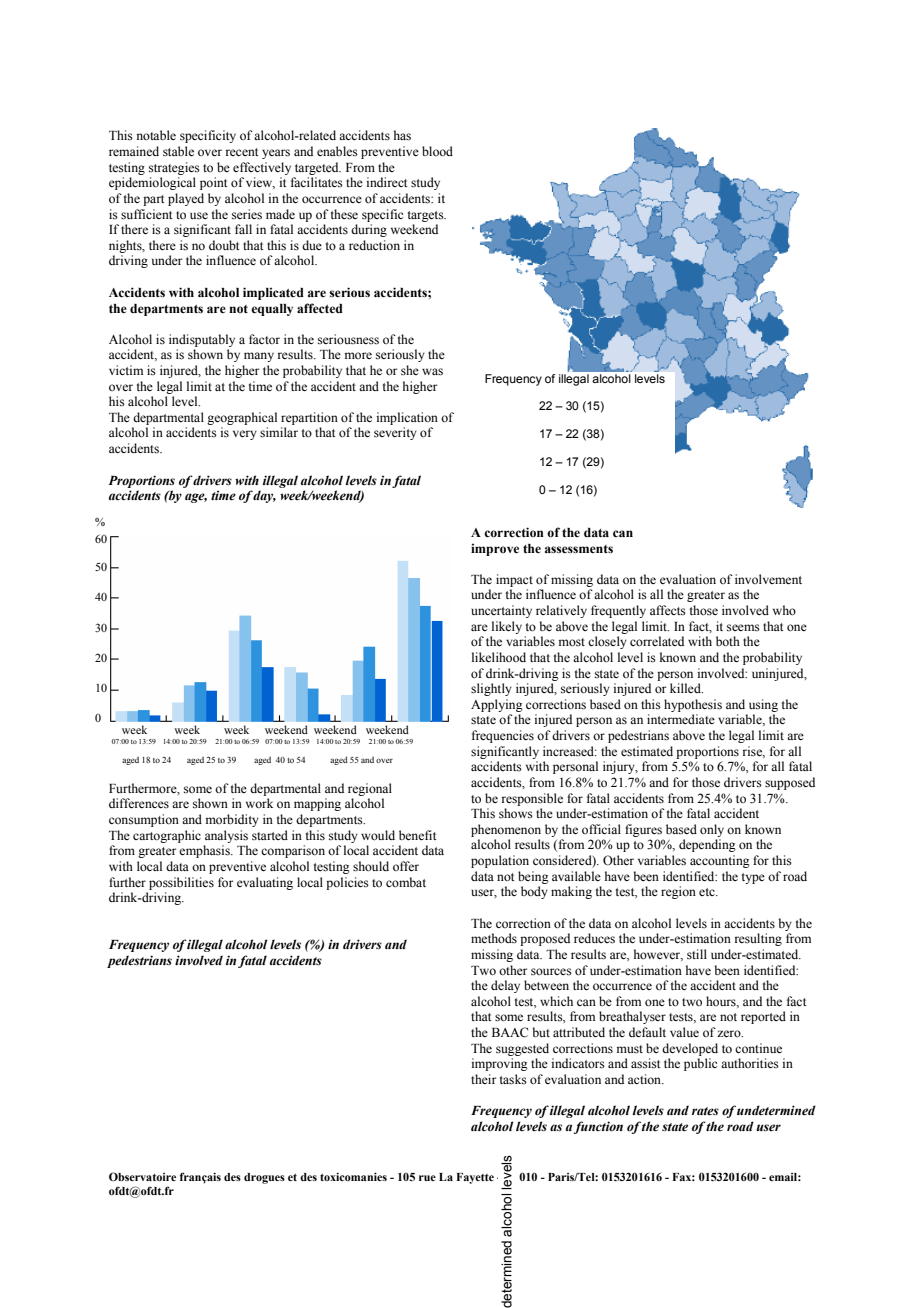 Image resolution: width=924 pixels, height=1308 pixels. I want to click on rue, so click(427, 1178).
